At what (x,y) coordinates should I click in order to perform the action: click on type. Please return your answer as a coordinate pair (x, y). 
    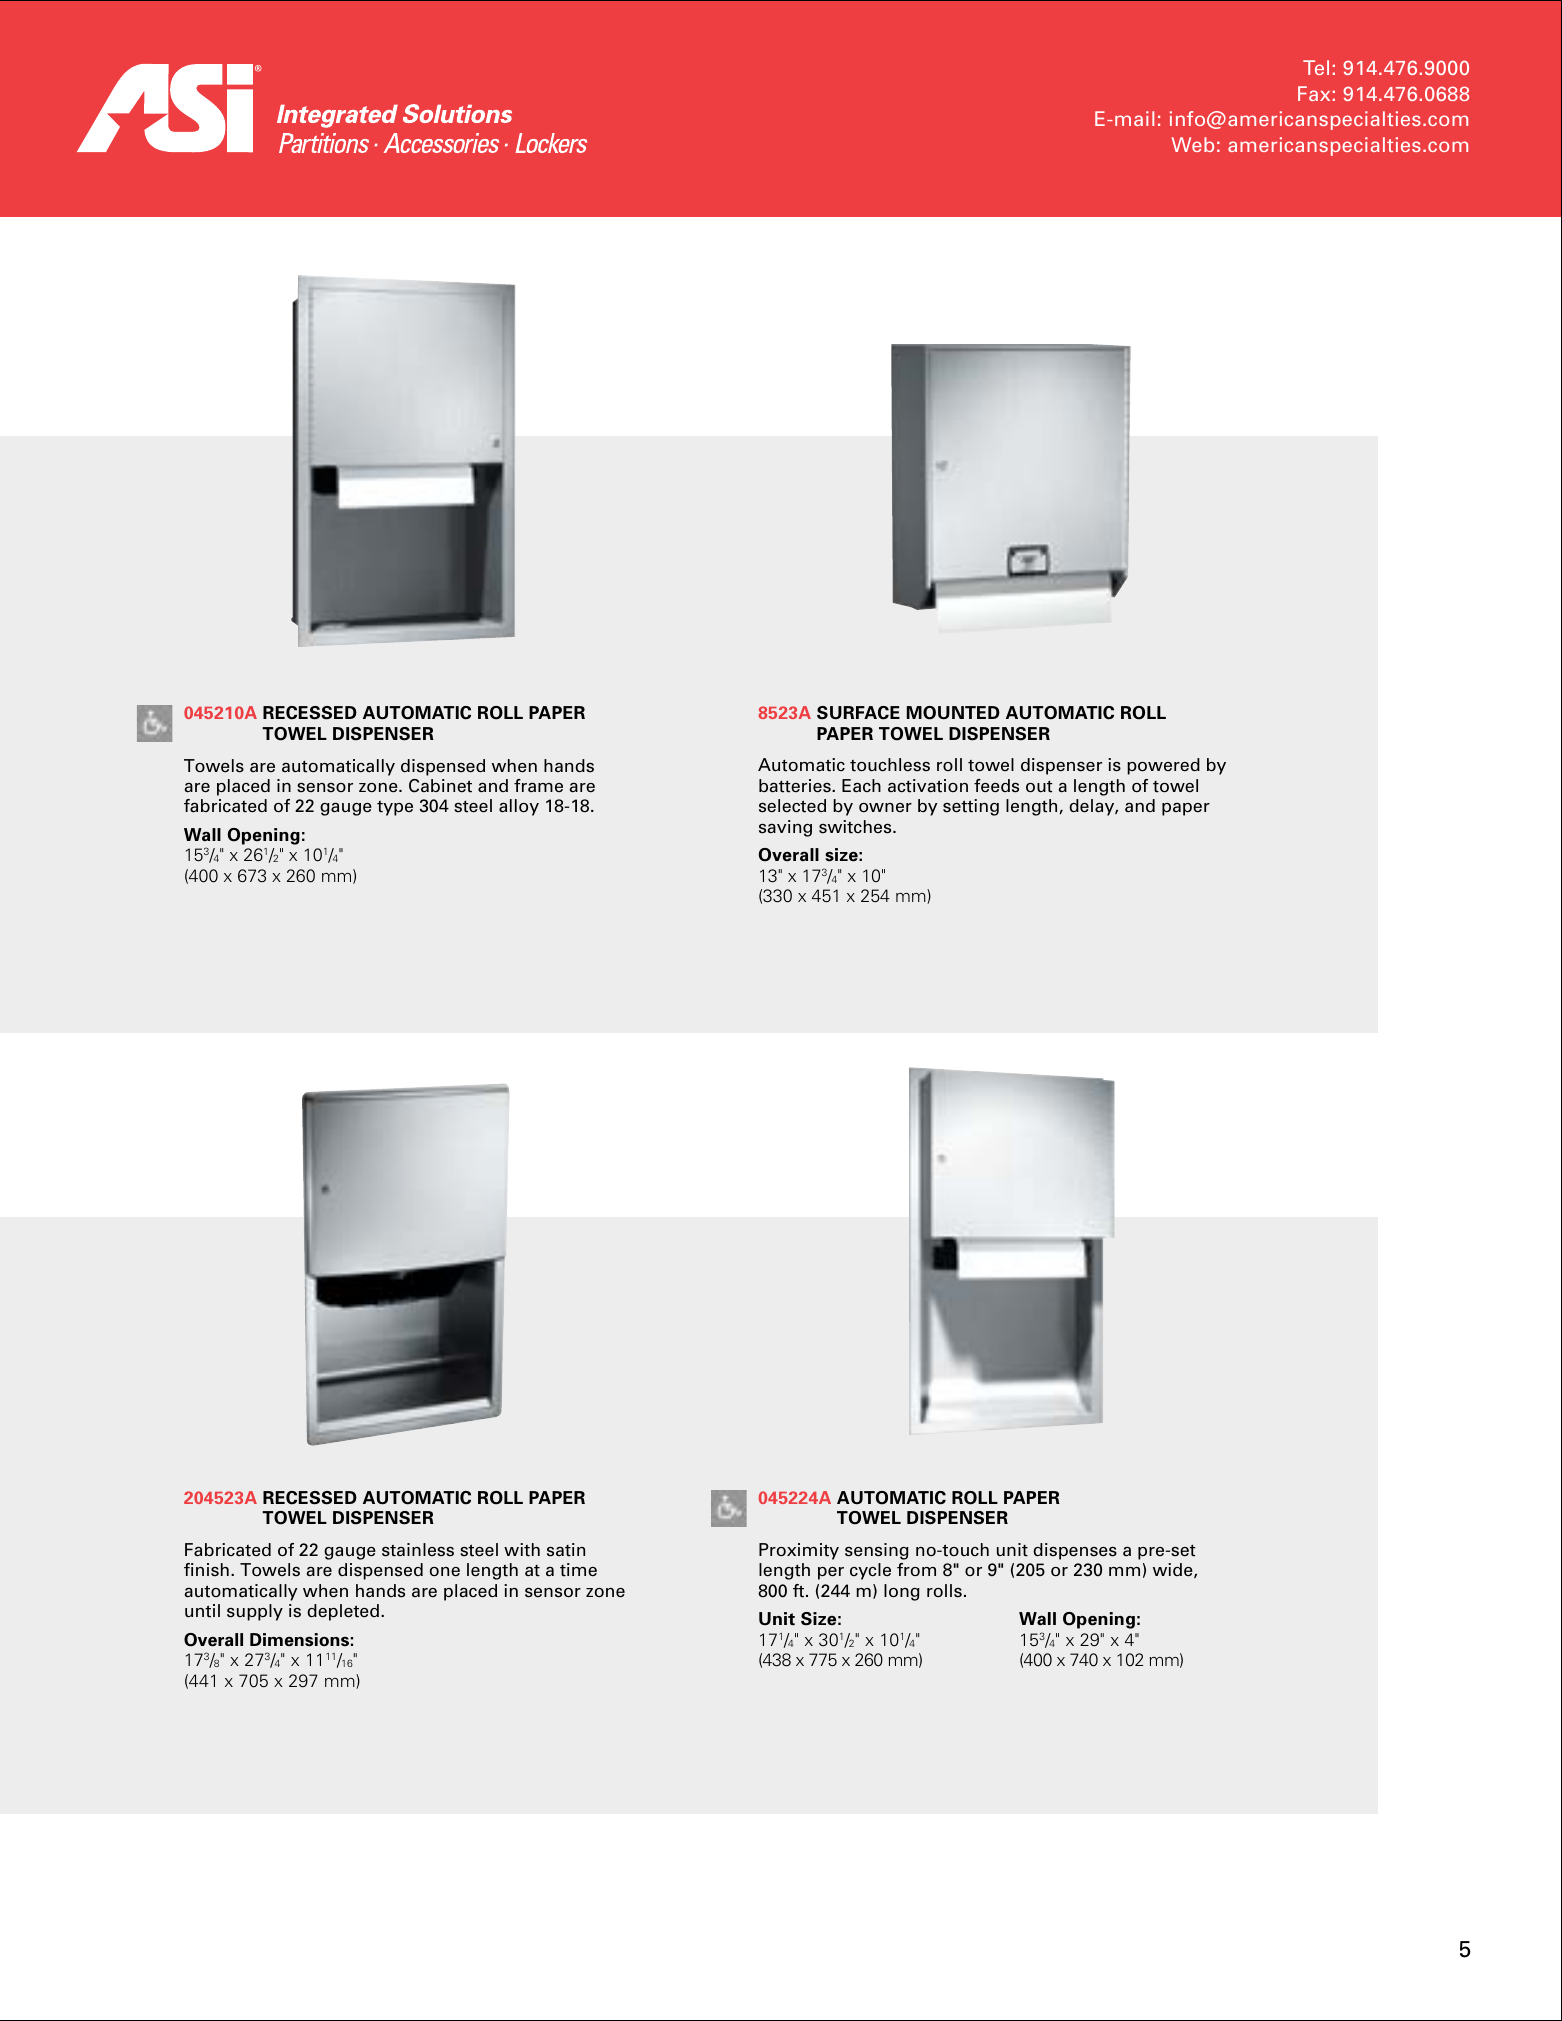
    Looking at the image, I should click on (395, 808).
